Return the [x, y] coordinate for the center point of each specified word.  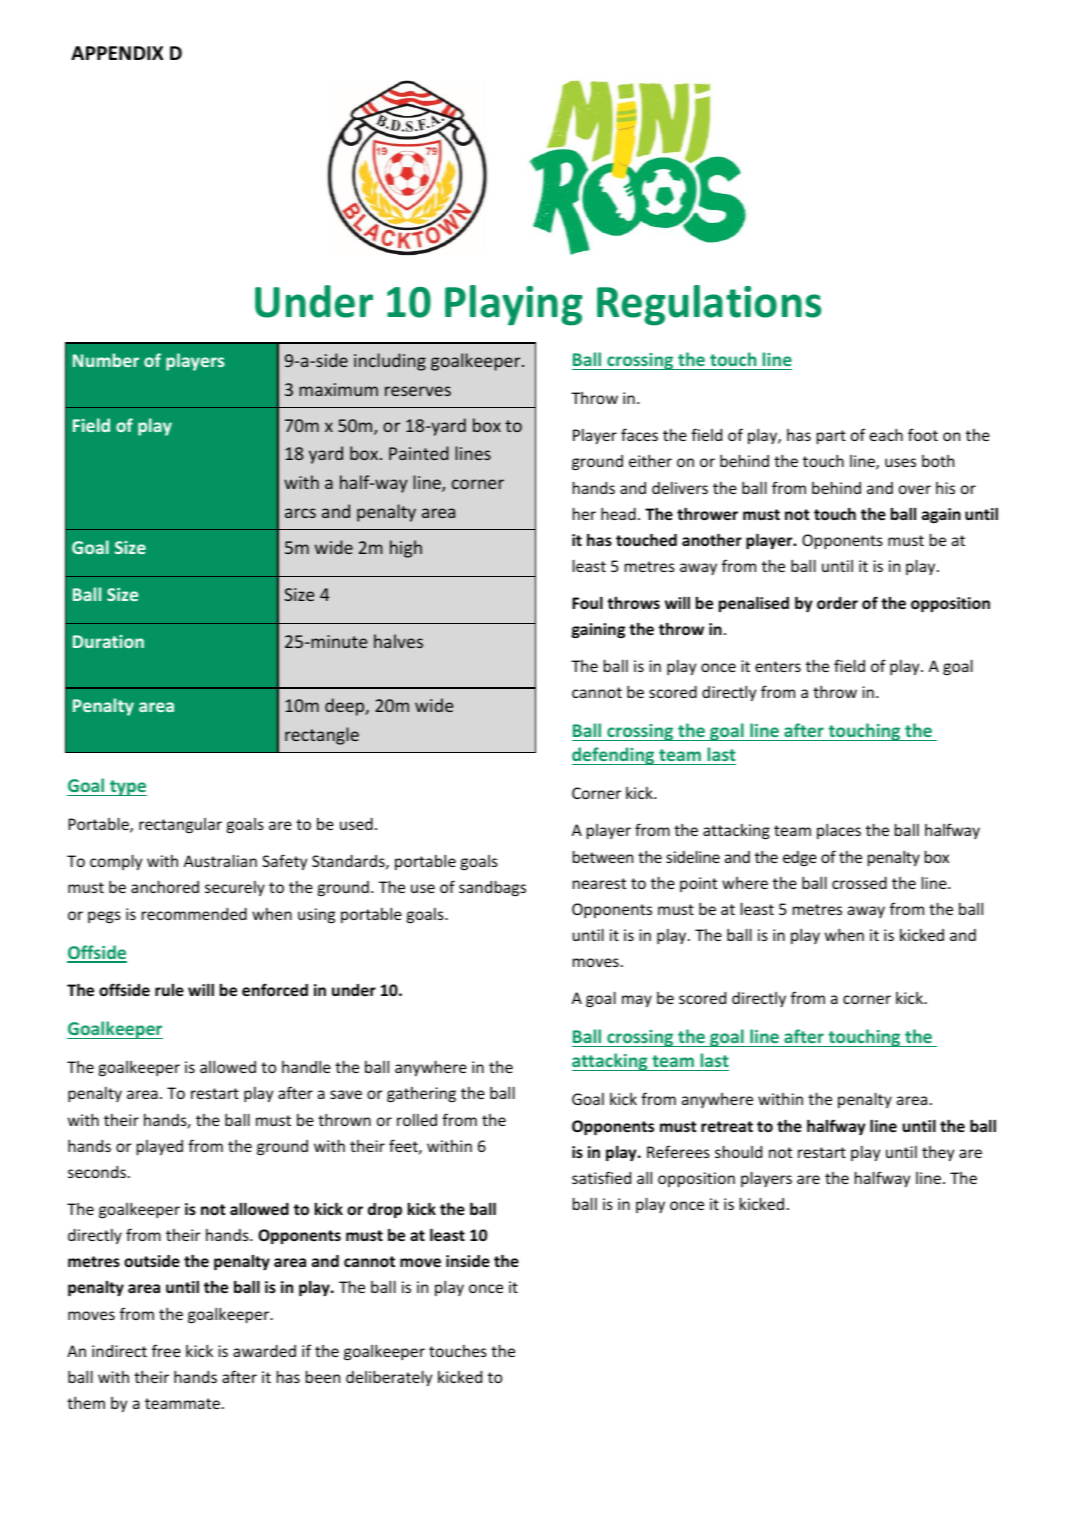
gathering [421, 1094]
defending [614, 756]
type [127, 788]
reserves [418, 391]
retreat [727, 1126]
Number [106, 360]
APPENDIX [117, 53]
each [886, 434]
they [938, 1153]
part [831, 437]
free [166, 1350]
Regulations [709, 305]
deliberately [389, 1378]
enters [778, 666]
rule [169, 990]
